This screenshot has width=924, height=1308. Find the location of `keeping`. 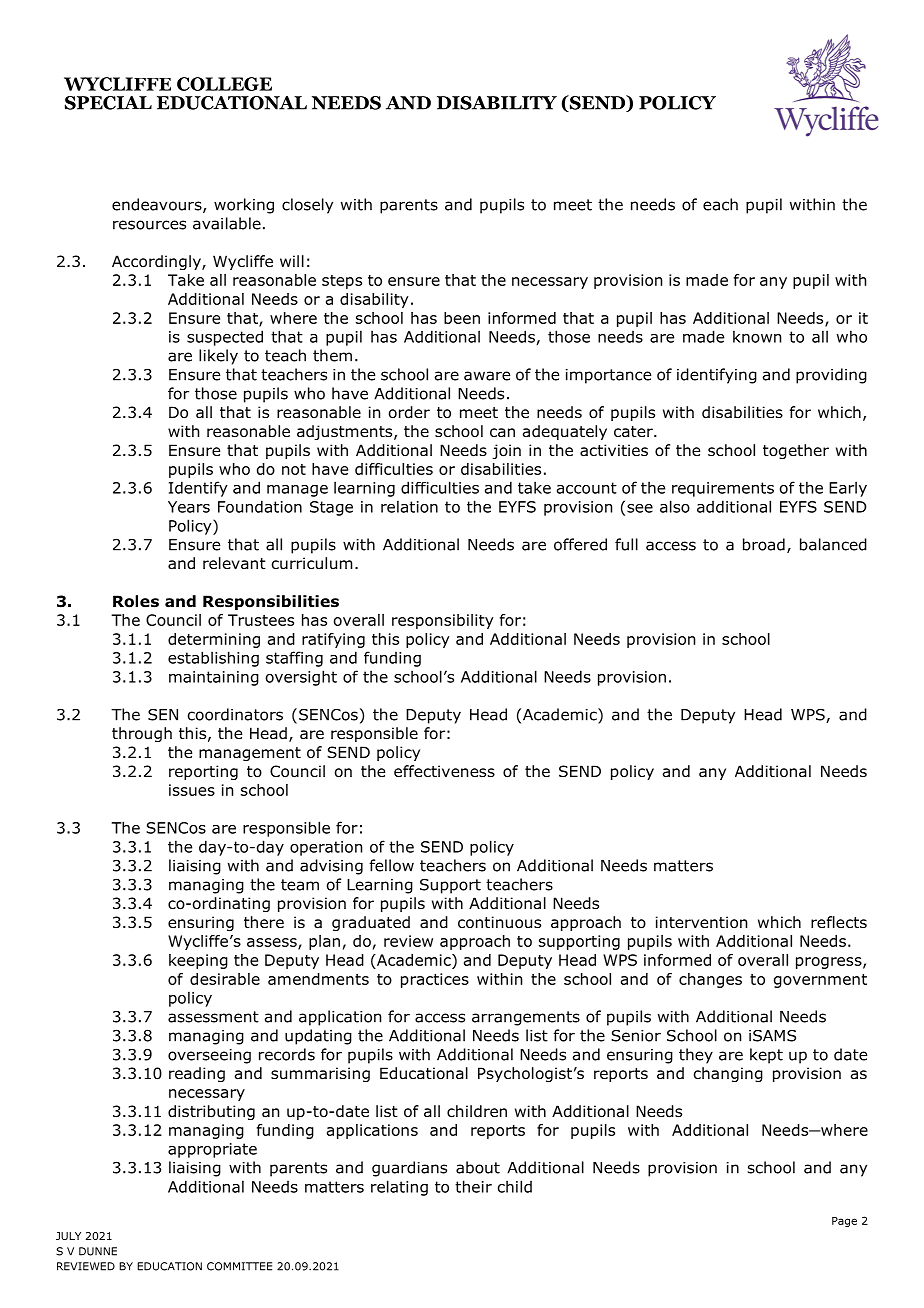

keeping is located at coordinates (198, 961).
